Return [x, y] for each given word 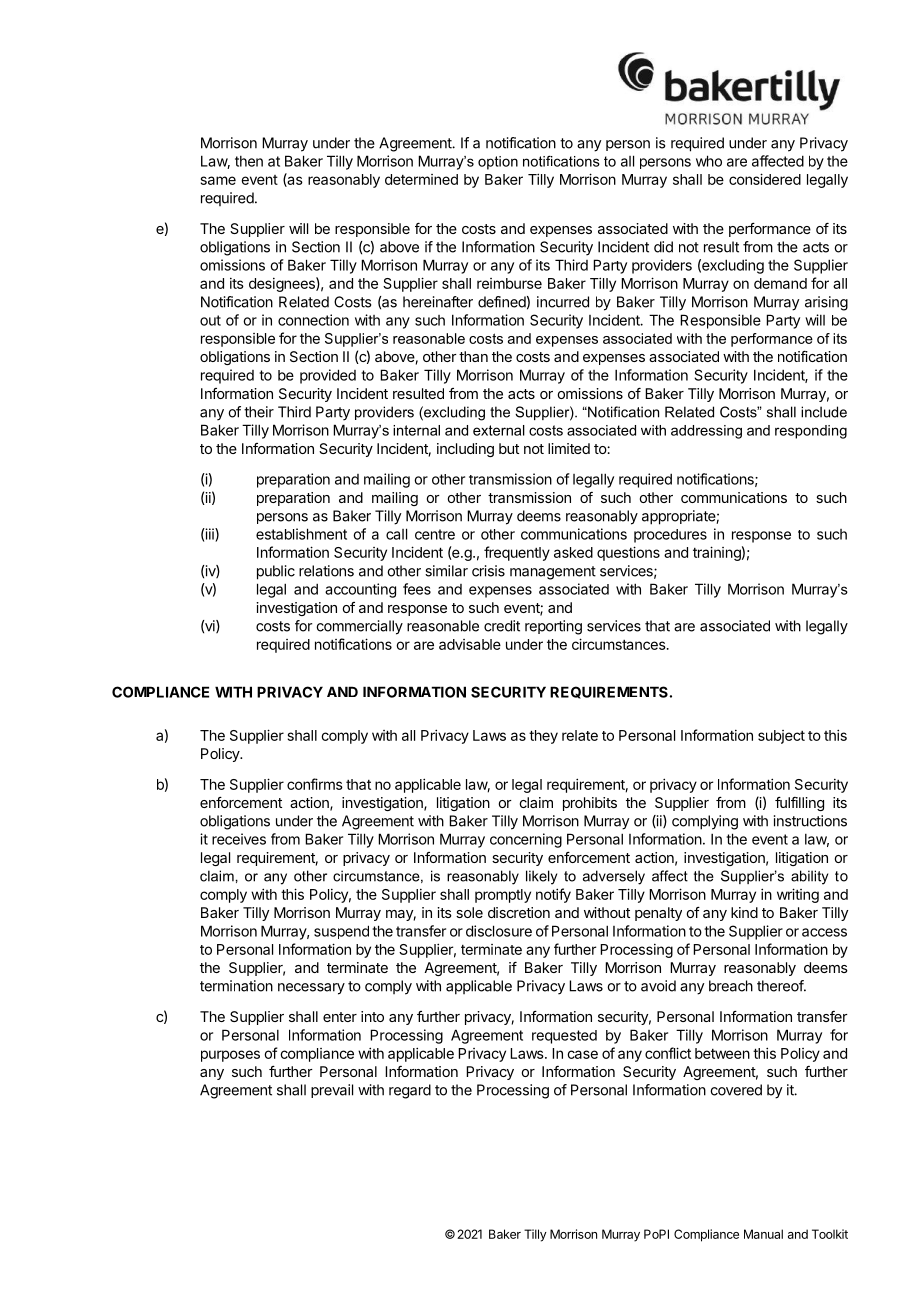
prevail [332, 1091]
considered [765, 179]
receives [239, 839]
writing [798, 895]
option [498, 163]
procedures [670, 536]
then [249, 161]
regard [410, 1091]
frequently [517, 553]
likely [541, 877]
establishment [301, 534]
